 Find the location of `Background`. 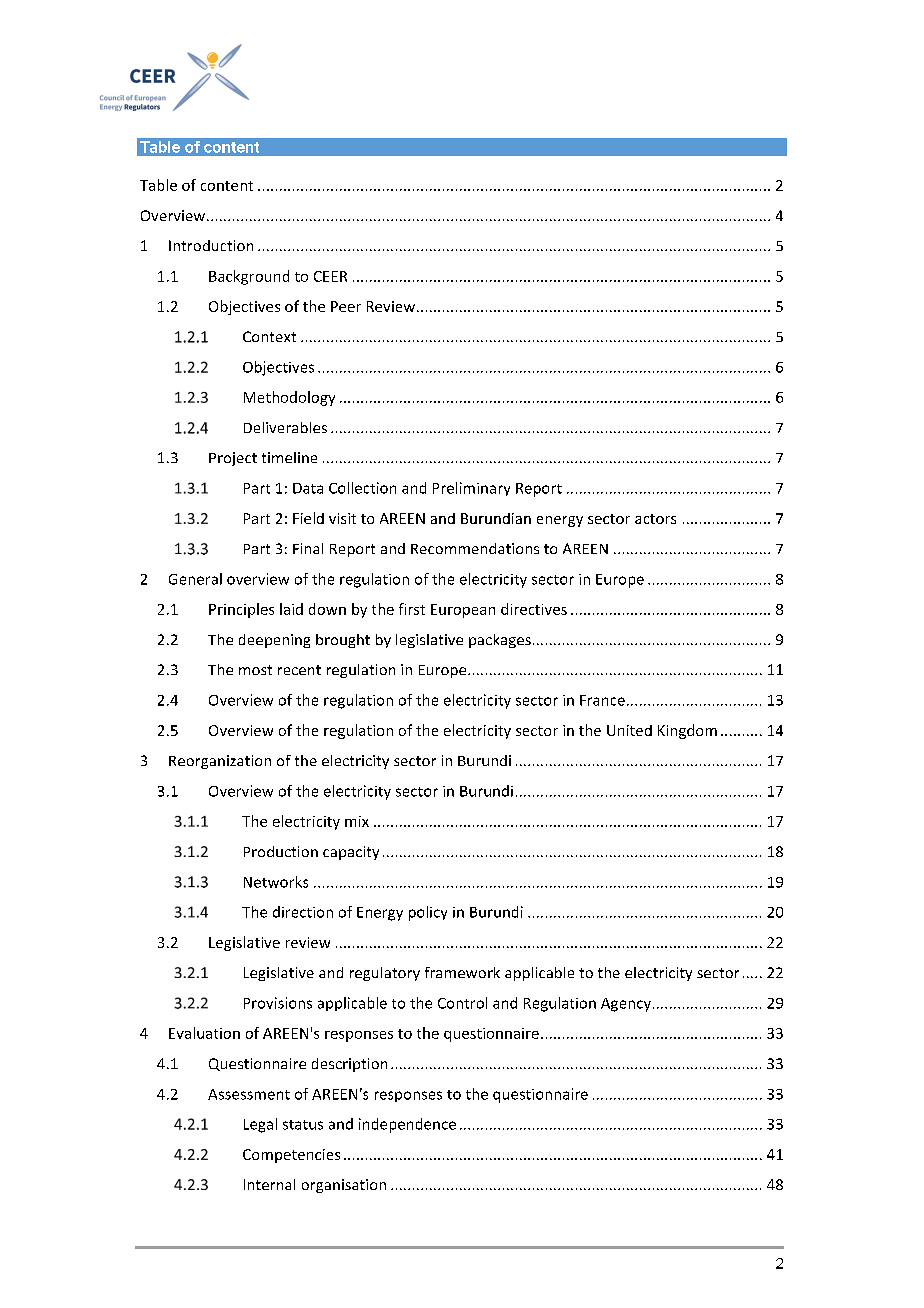

Background is located at coordinates (249, 277).
